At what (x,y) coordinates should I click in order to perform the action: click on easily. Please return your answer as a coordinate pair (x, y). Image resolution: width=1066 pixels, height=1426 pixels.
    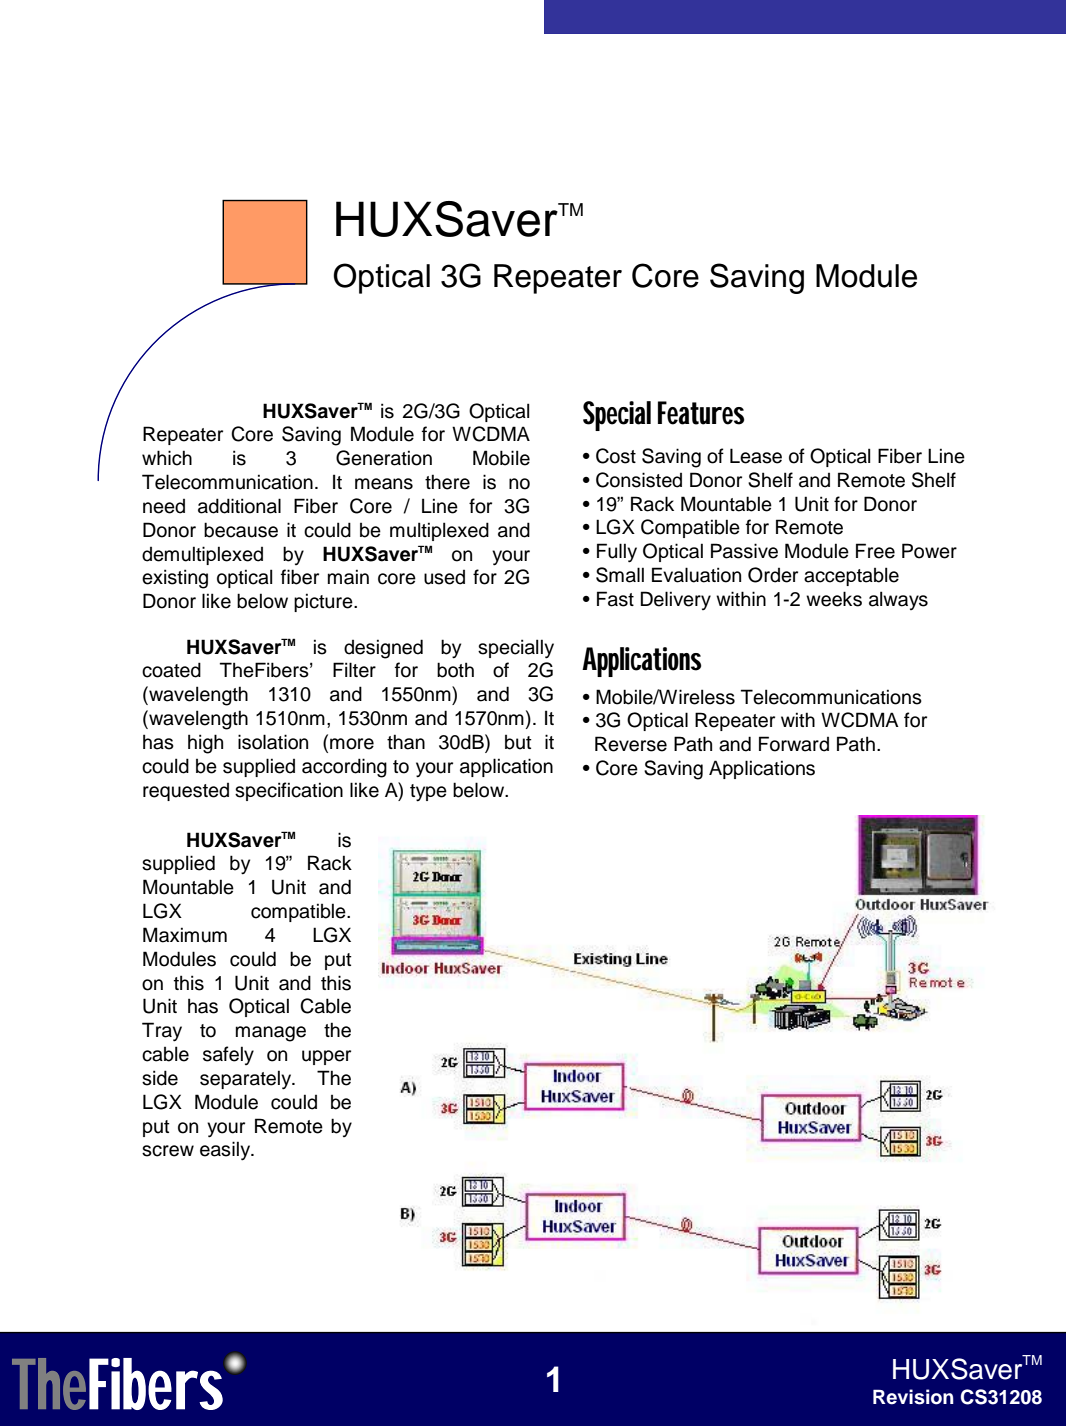
    Looking at the image, I should click on (226, 1151).
